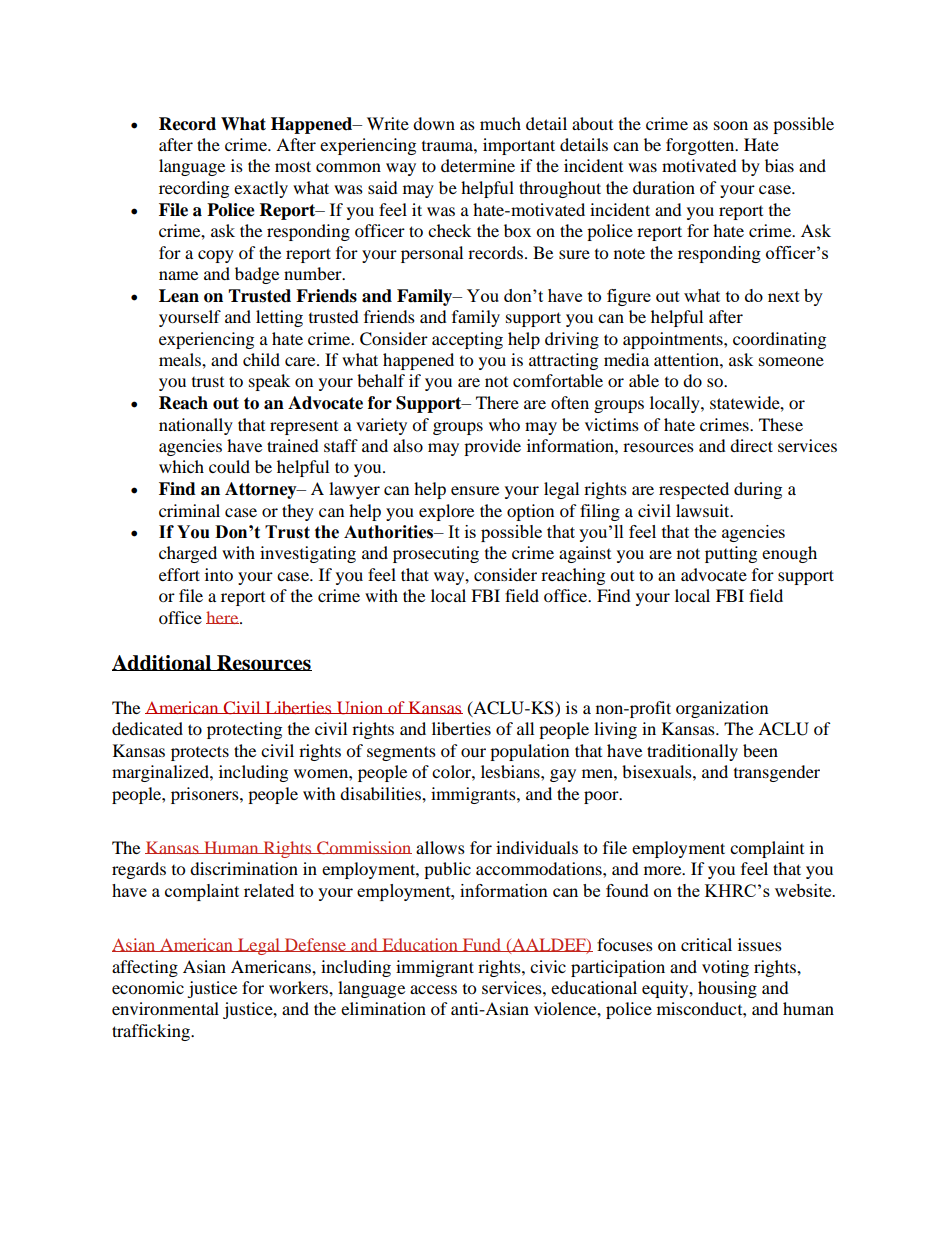 This document has height=1233, width=952. Describe the element at coordinates (261, 189) in the document. I see `exactly` at that location.
